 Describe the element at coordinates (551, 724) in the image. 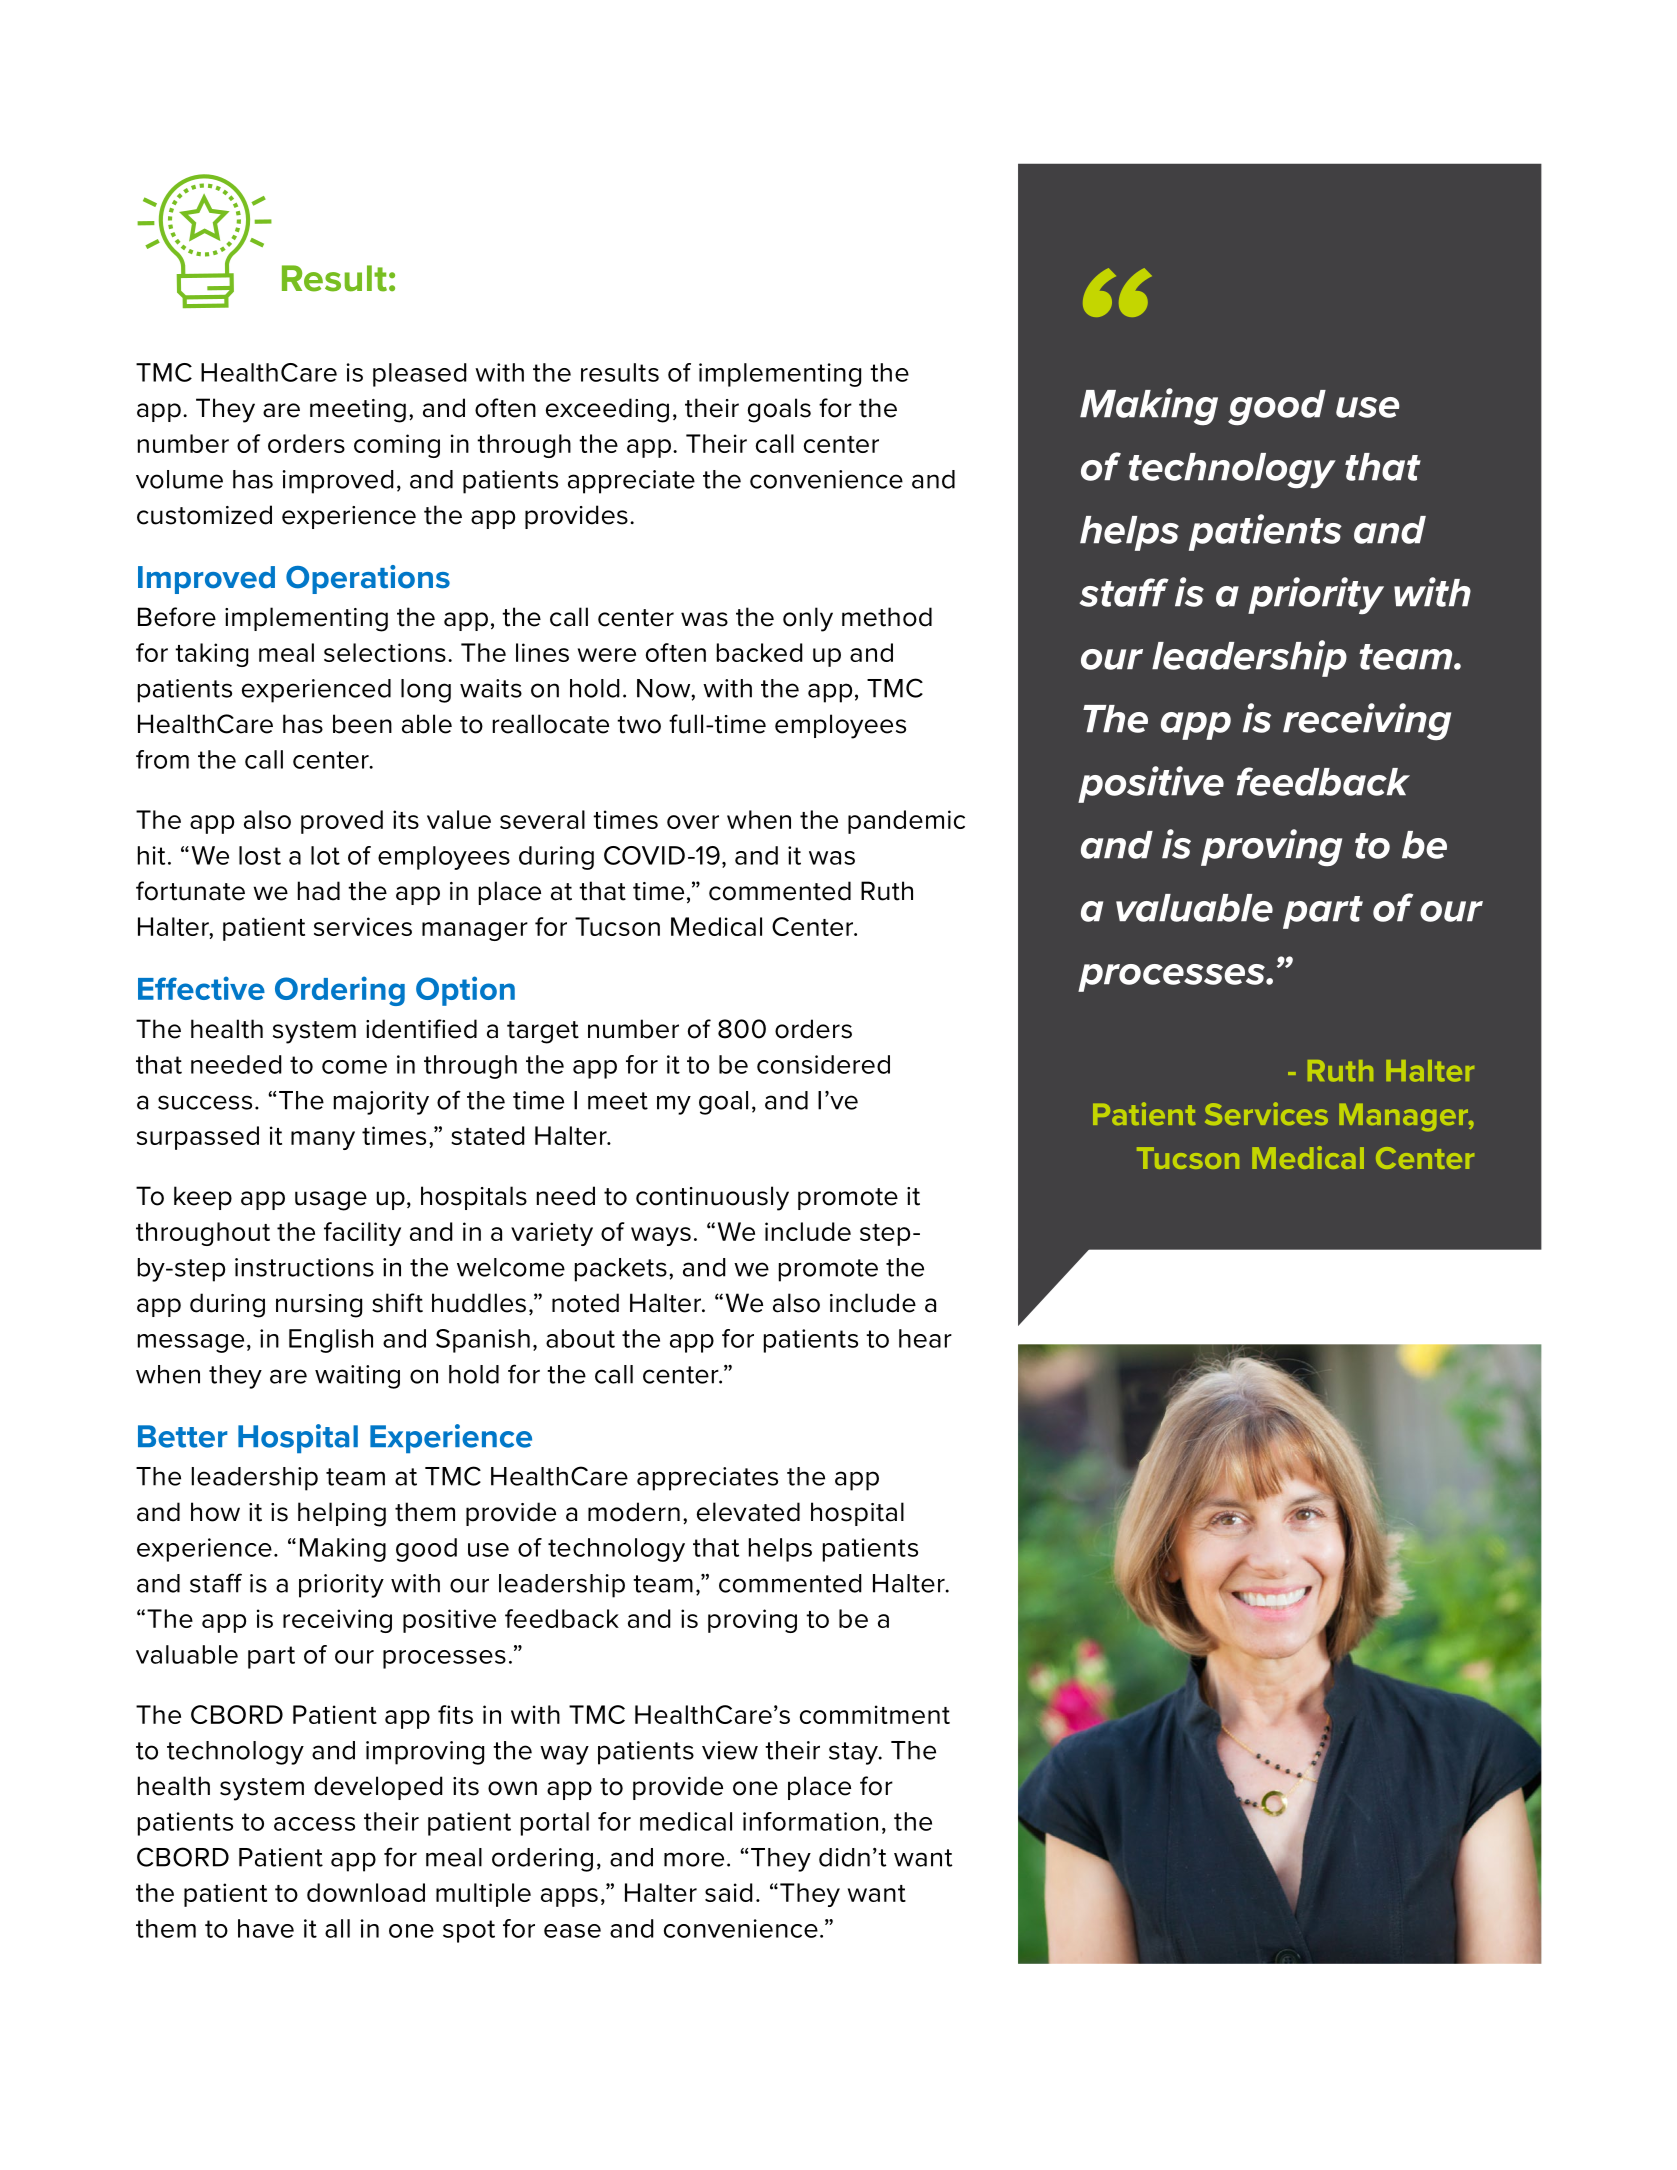

I see `reallocate` at that location.
